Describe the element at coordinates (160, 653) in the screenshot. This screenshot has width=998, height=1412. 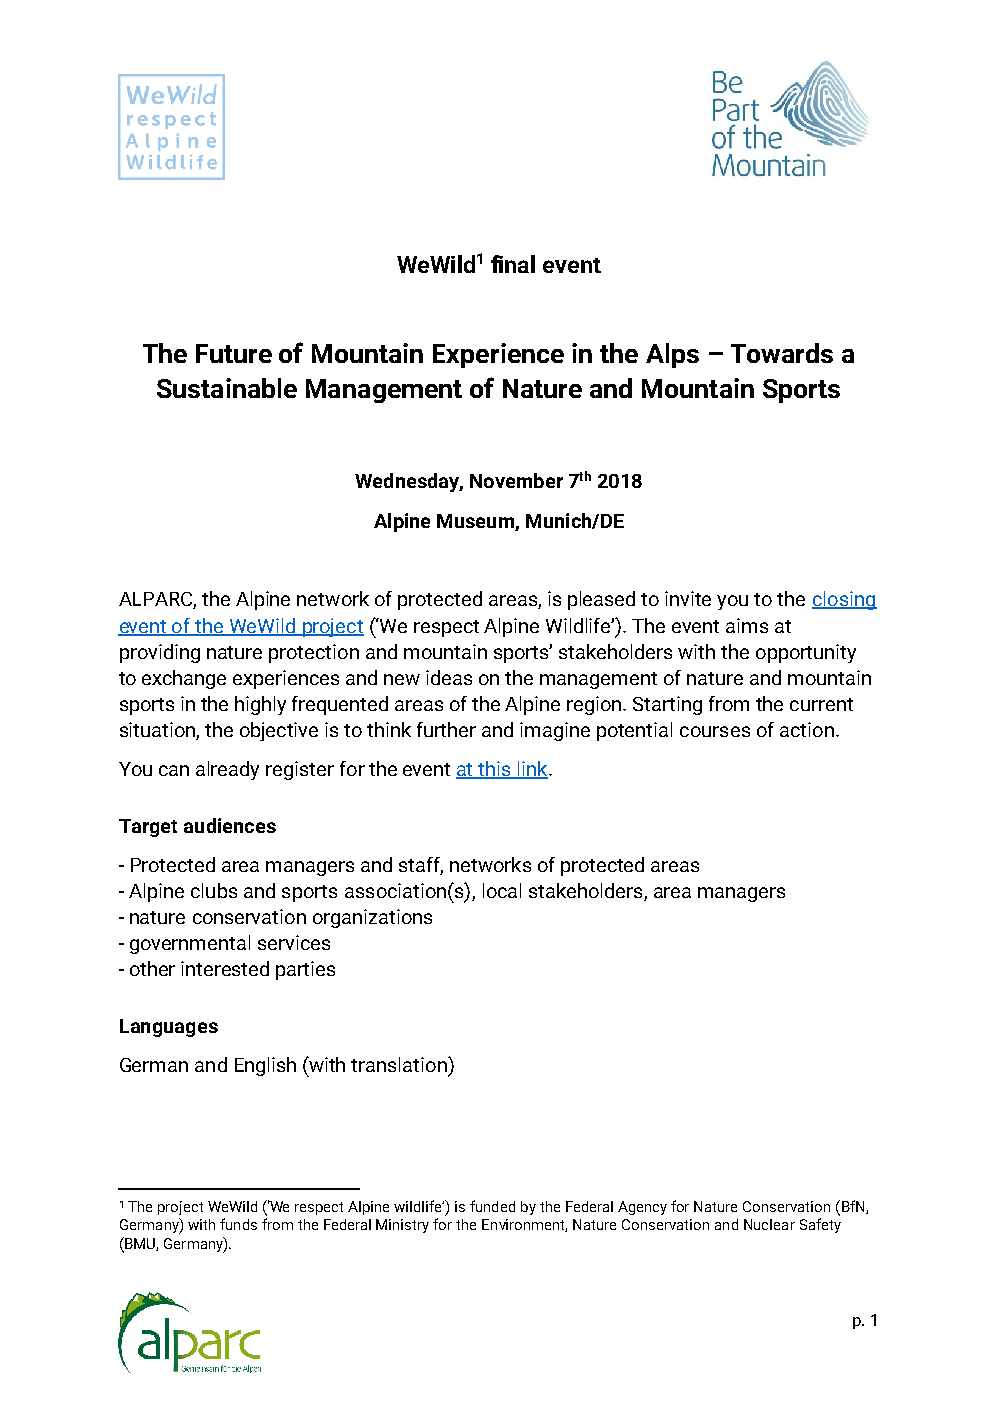
I see `providing` at that location.
